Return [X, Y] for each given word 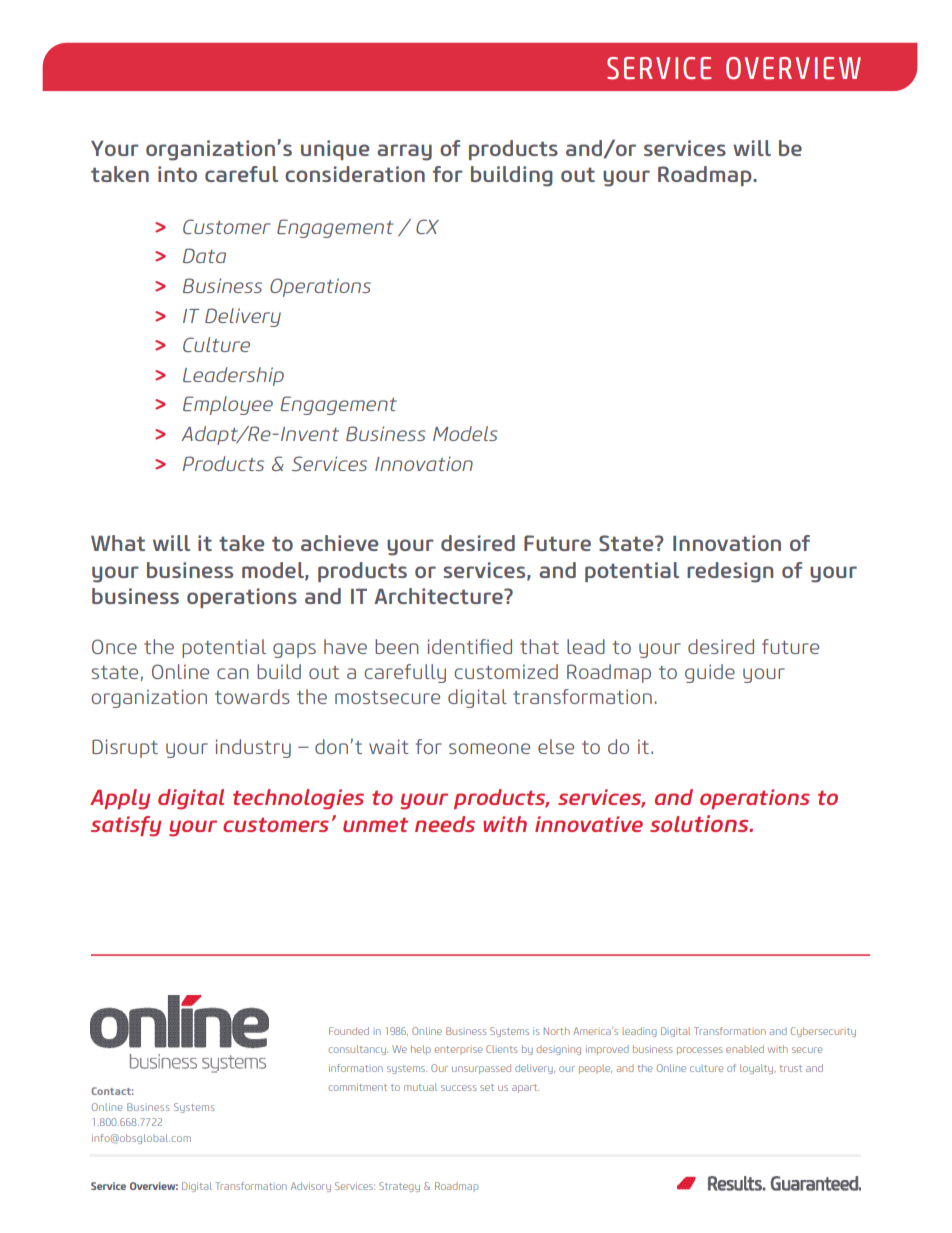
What [118, 543]
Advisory [311, 1187]
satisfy [126, 826]
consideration [355, 174]
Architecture [439, 596]
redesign [730, 572]
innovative [589, 824]
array [404, 152]
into [177, 174]
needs [445, 824]
